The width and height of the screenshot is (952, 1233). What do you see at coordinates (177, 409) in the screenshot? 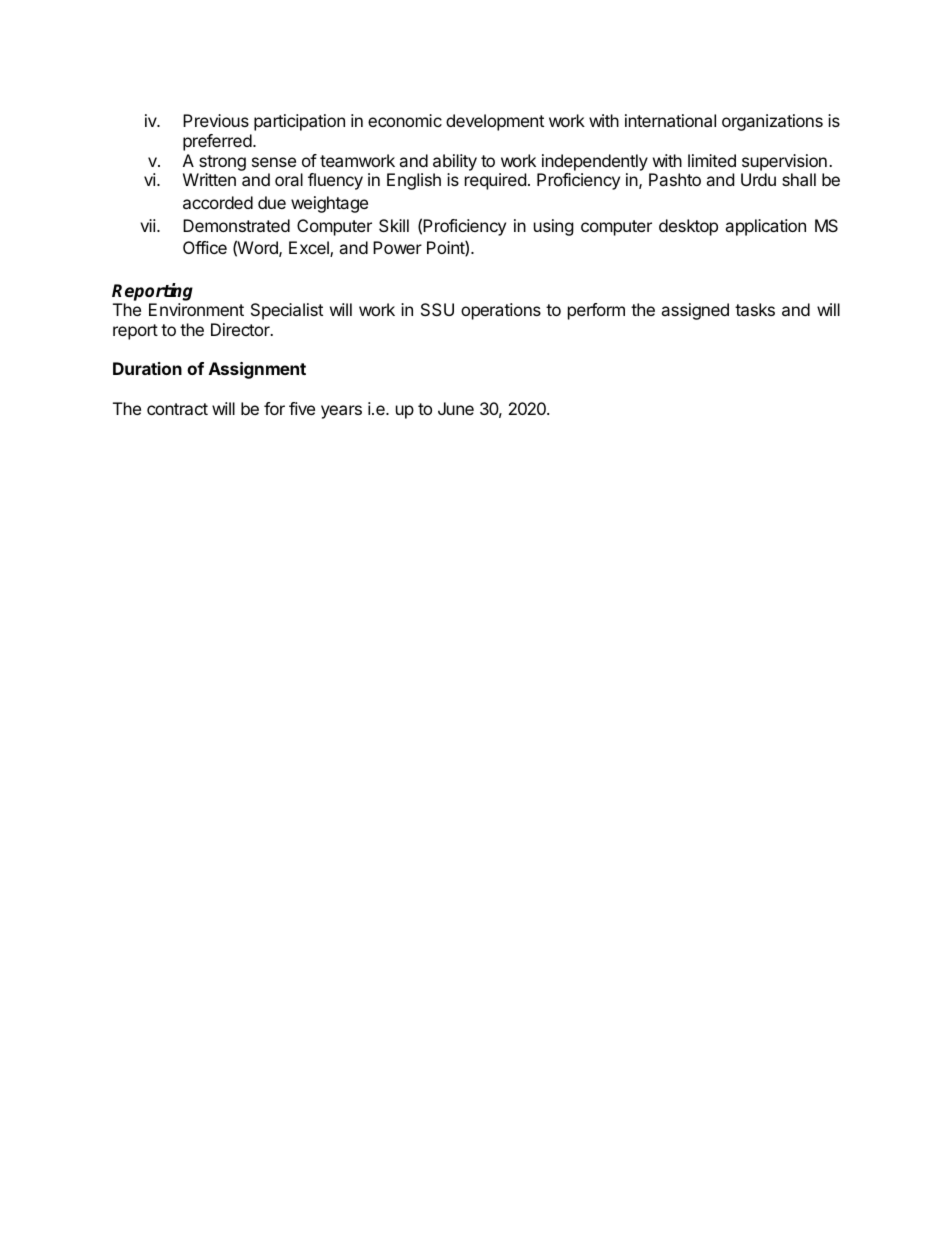
I see `contract` at bounding box center [177, 409].
